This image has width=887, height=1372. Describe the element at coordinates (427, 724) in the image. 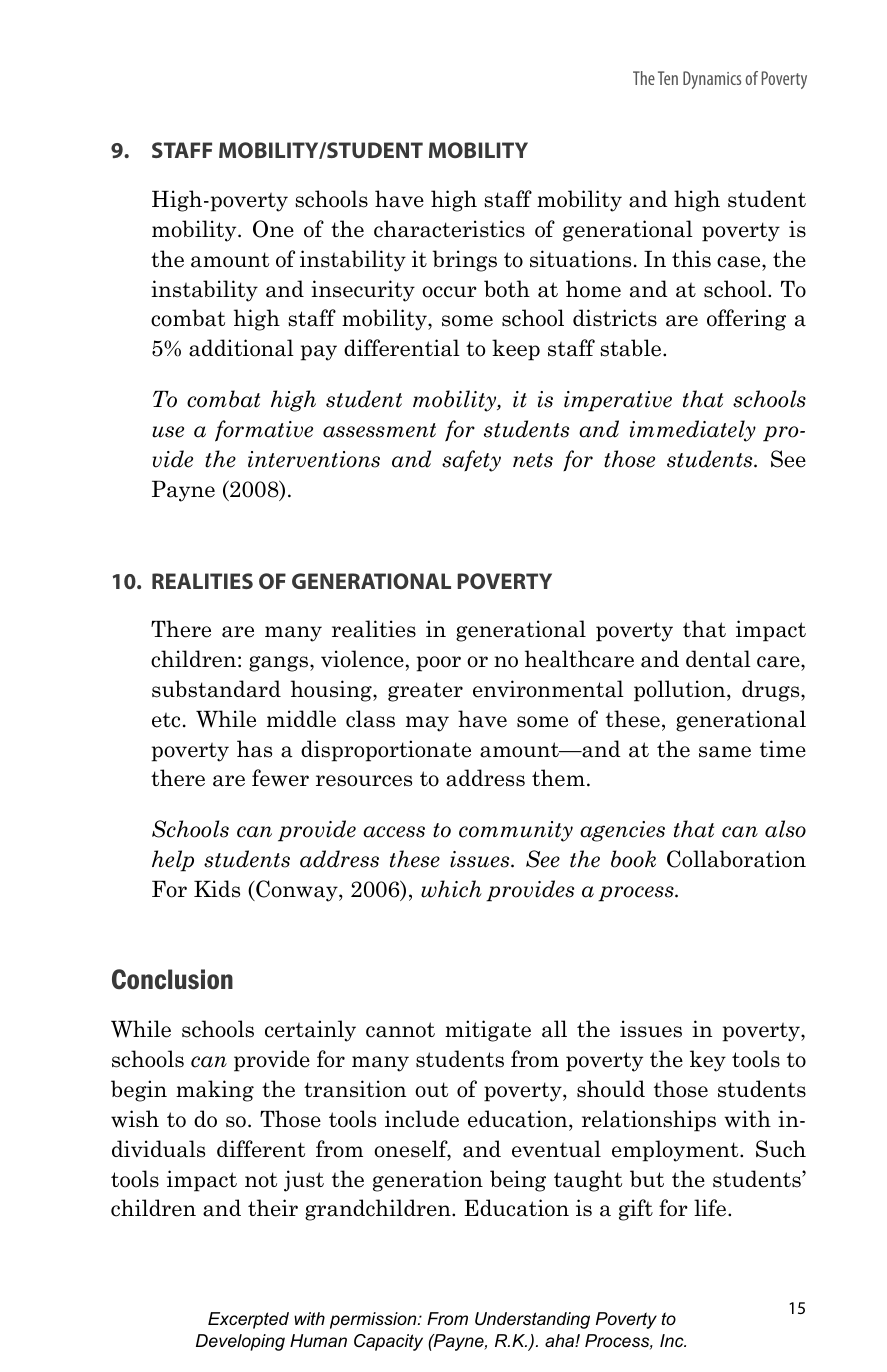

I see `may` at that location.
